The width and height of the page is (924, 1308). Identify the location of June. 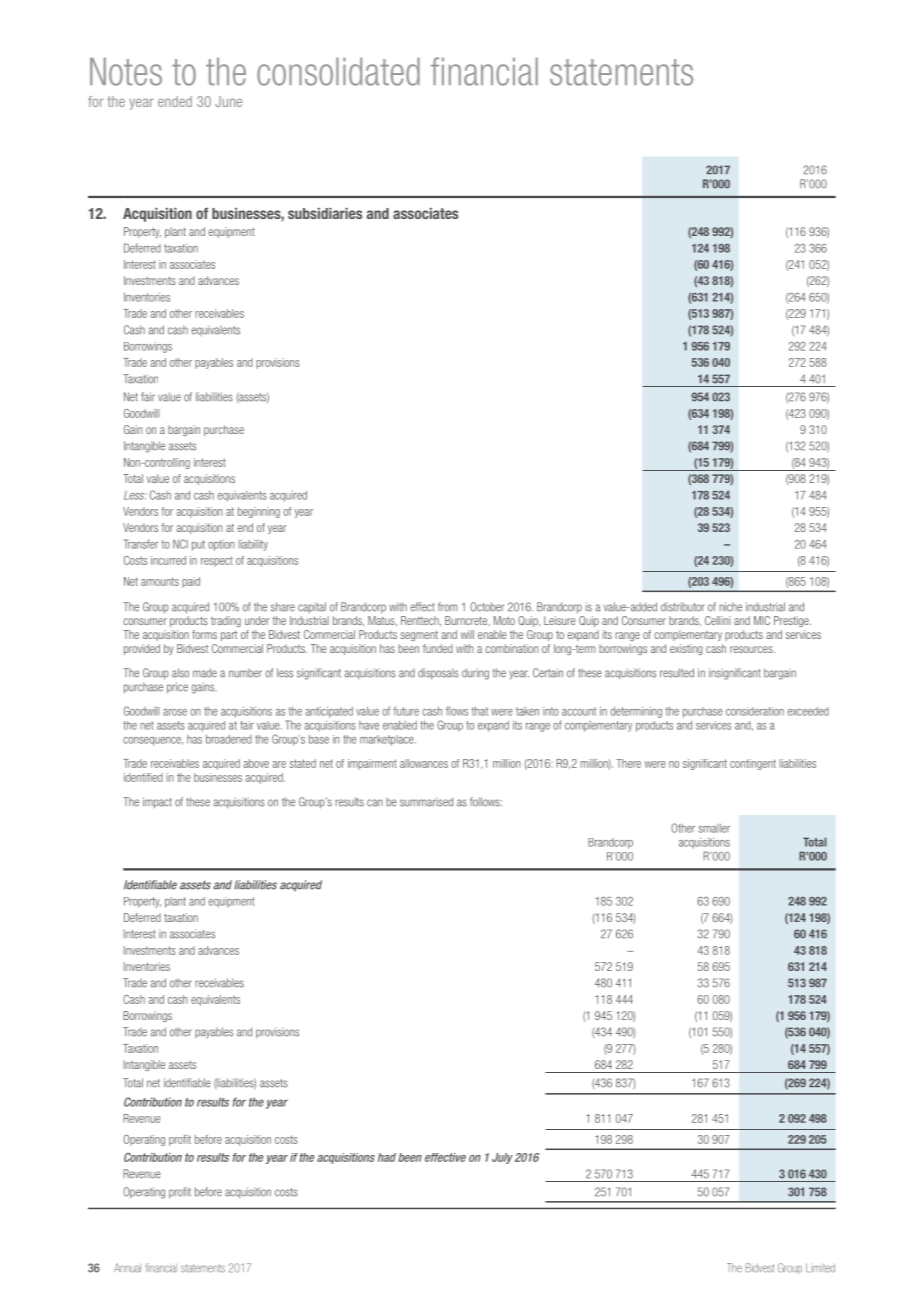
(228, 101).
